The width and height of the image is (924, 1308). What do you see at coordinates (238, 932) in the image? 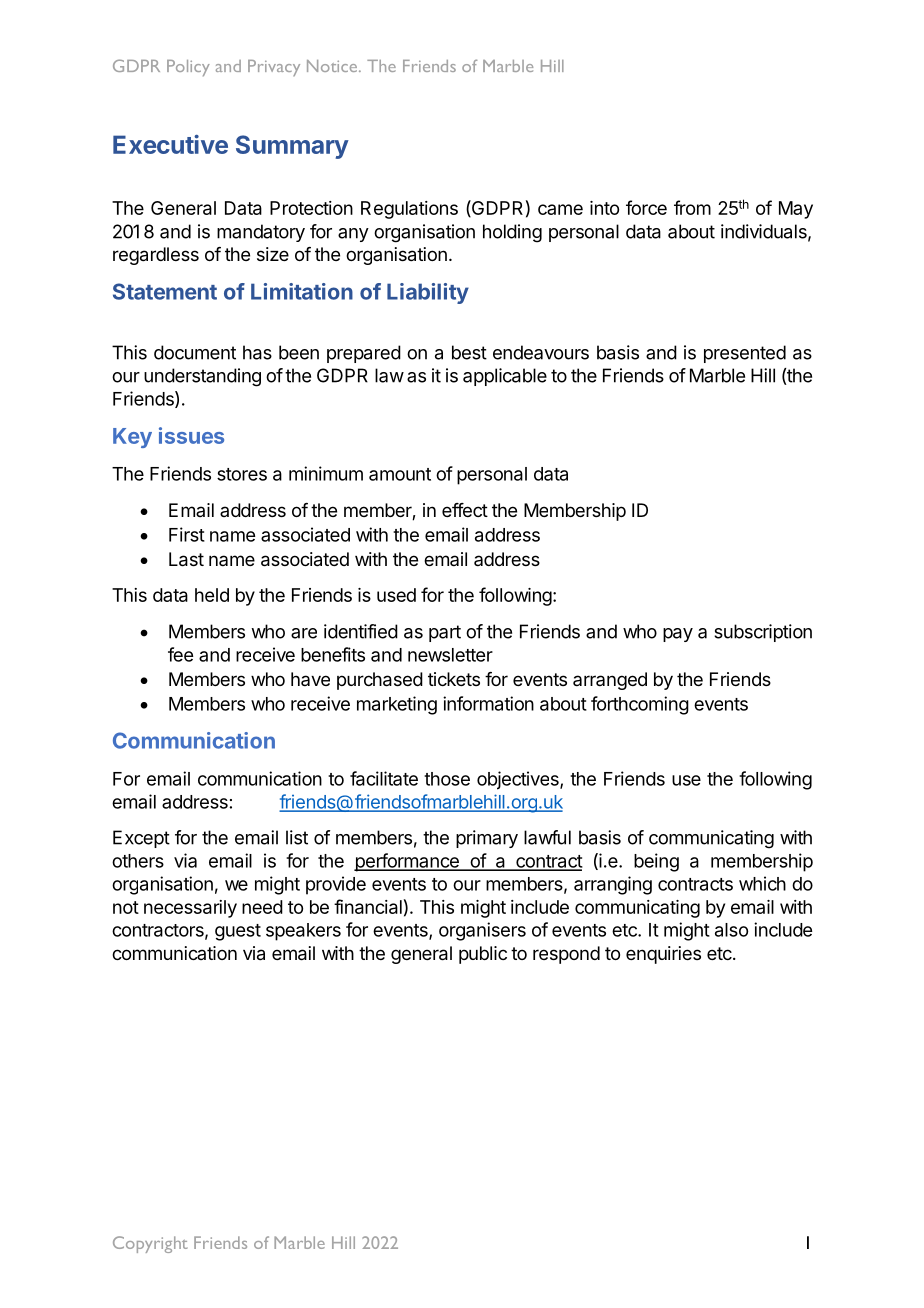
I see `guest` at bounding box center [238, 932].
